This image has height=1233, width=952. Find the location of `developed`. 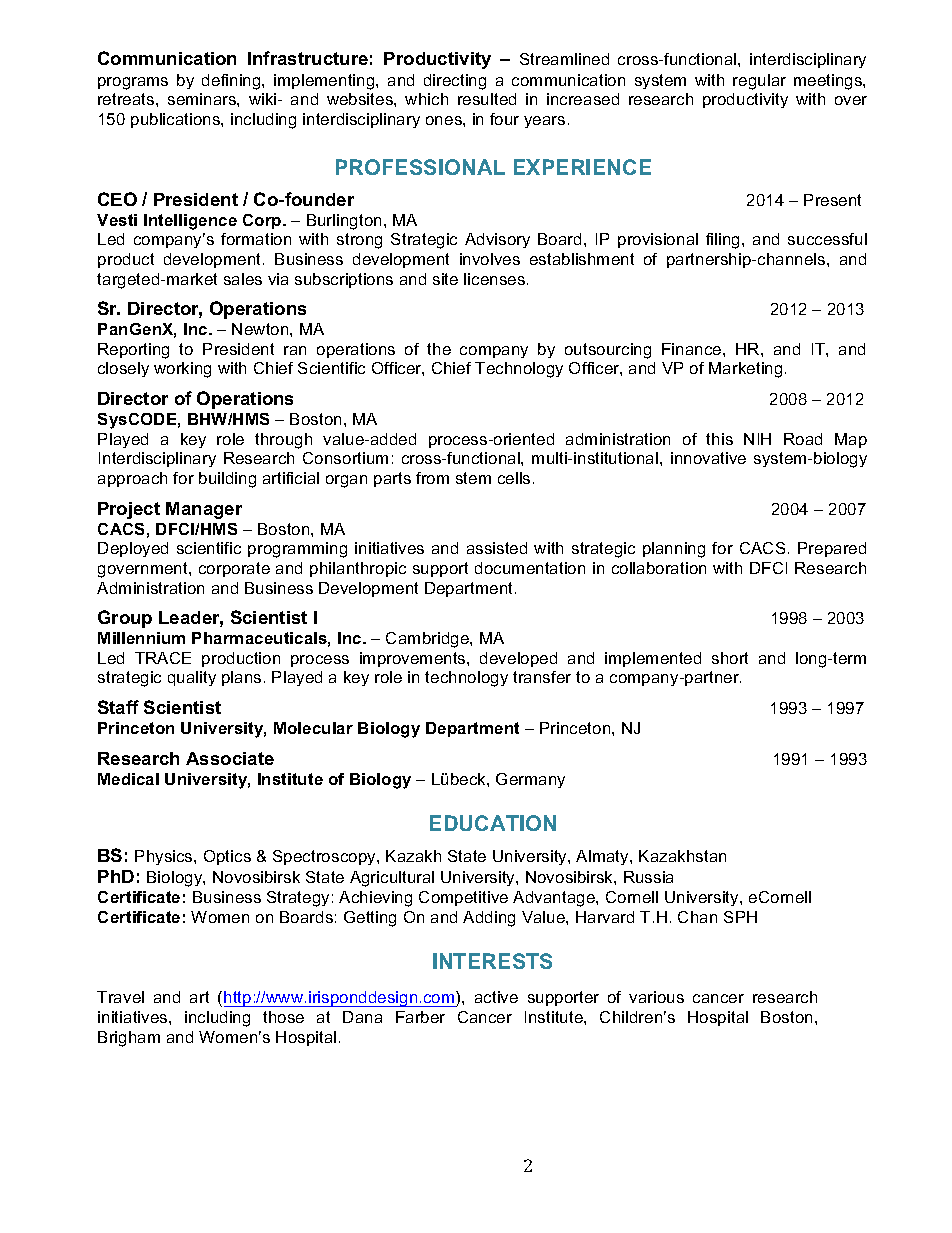

developed is located at coordinates (518, 659).
